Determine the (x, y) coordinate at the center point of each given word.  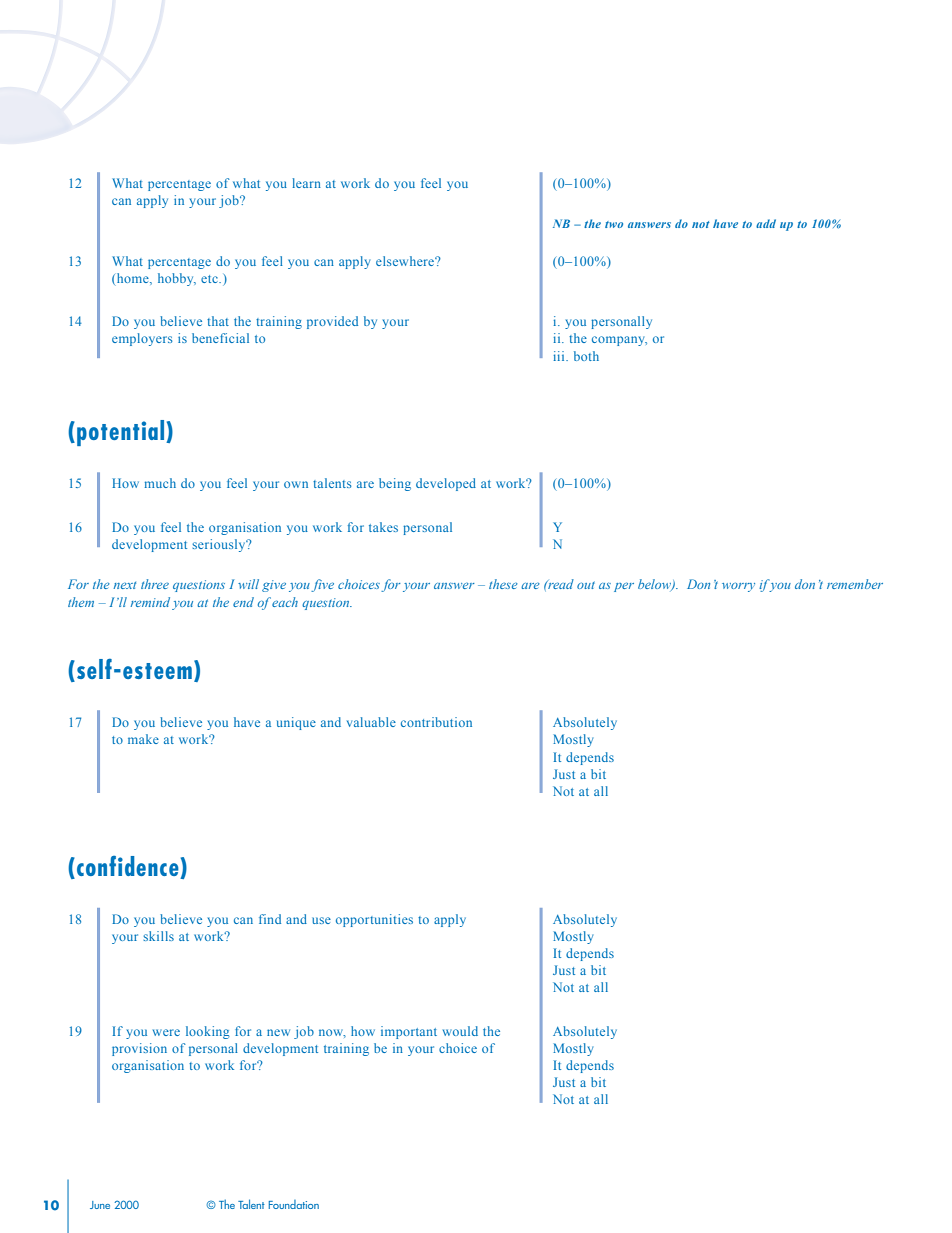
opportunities (374, 920)
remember (855, 584)
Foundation (294, 1204)
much (160, 483)
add (766, 223)
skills (158, 936)
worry (738, 587)
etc (210, 279)
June (100, 1205)
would (460, 1031)
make (143, 739)
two (614, 224)
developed (446, 484)
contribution (436, 722)
